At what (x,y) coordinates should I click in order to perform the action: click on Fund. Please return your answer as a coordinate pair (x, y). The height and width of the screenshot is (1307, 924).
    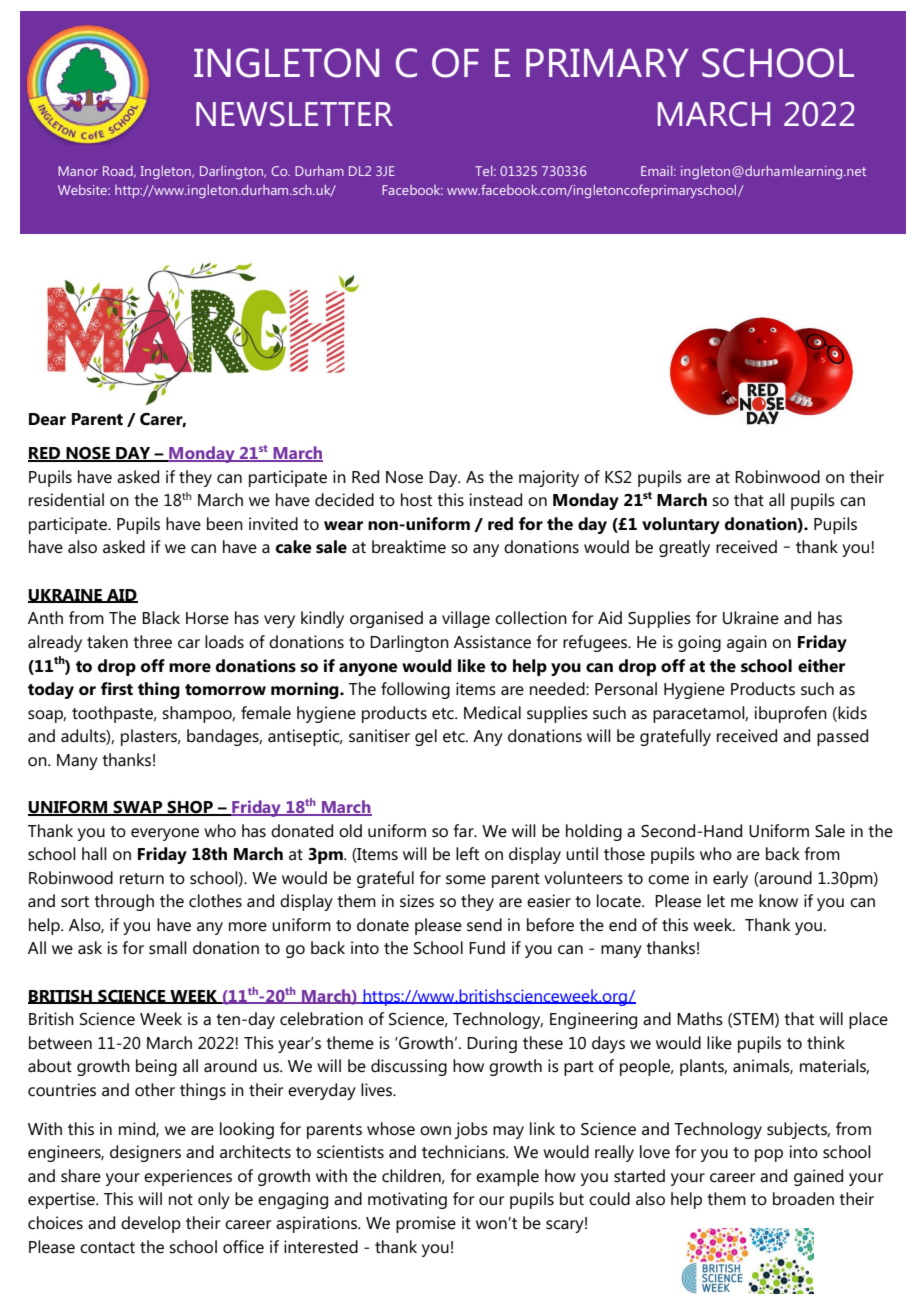
    Looking at the image, I should click on (487, 947).
